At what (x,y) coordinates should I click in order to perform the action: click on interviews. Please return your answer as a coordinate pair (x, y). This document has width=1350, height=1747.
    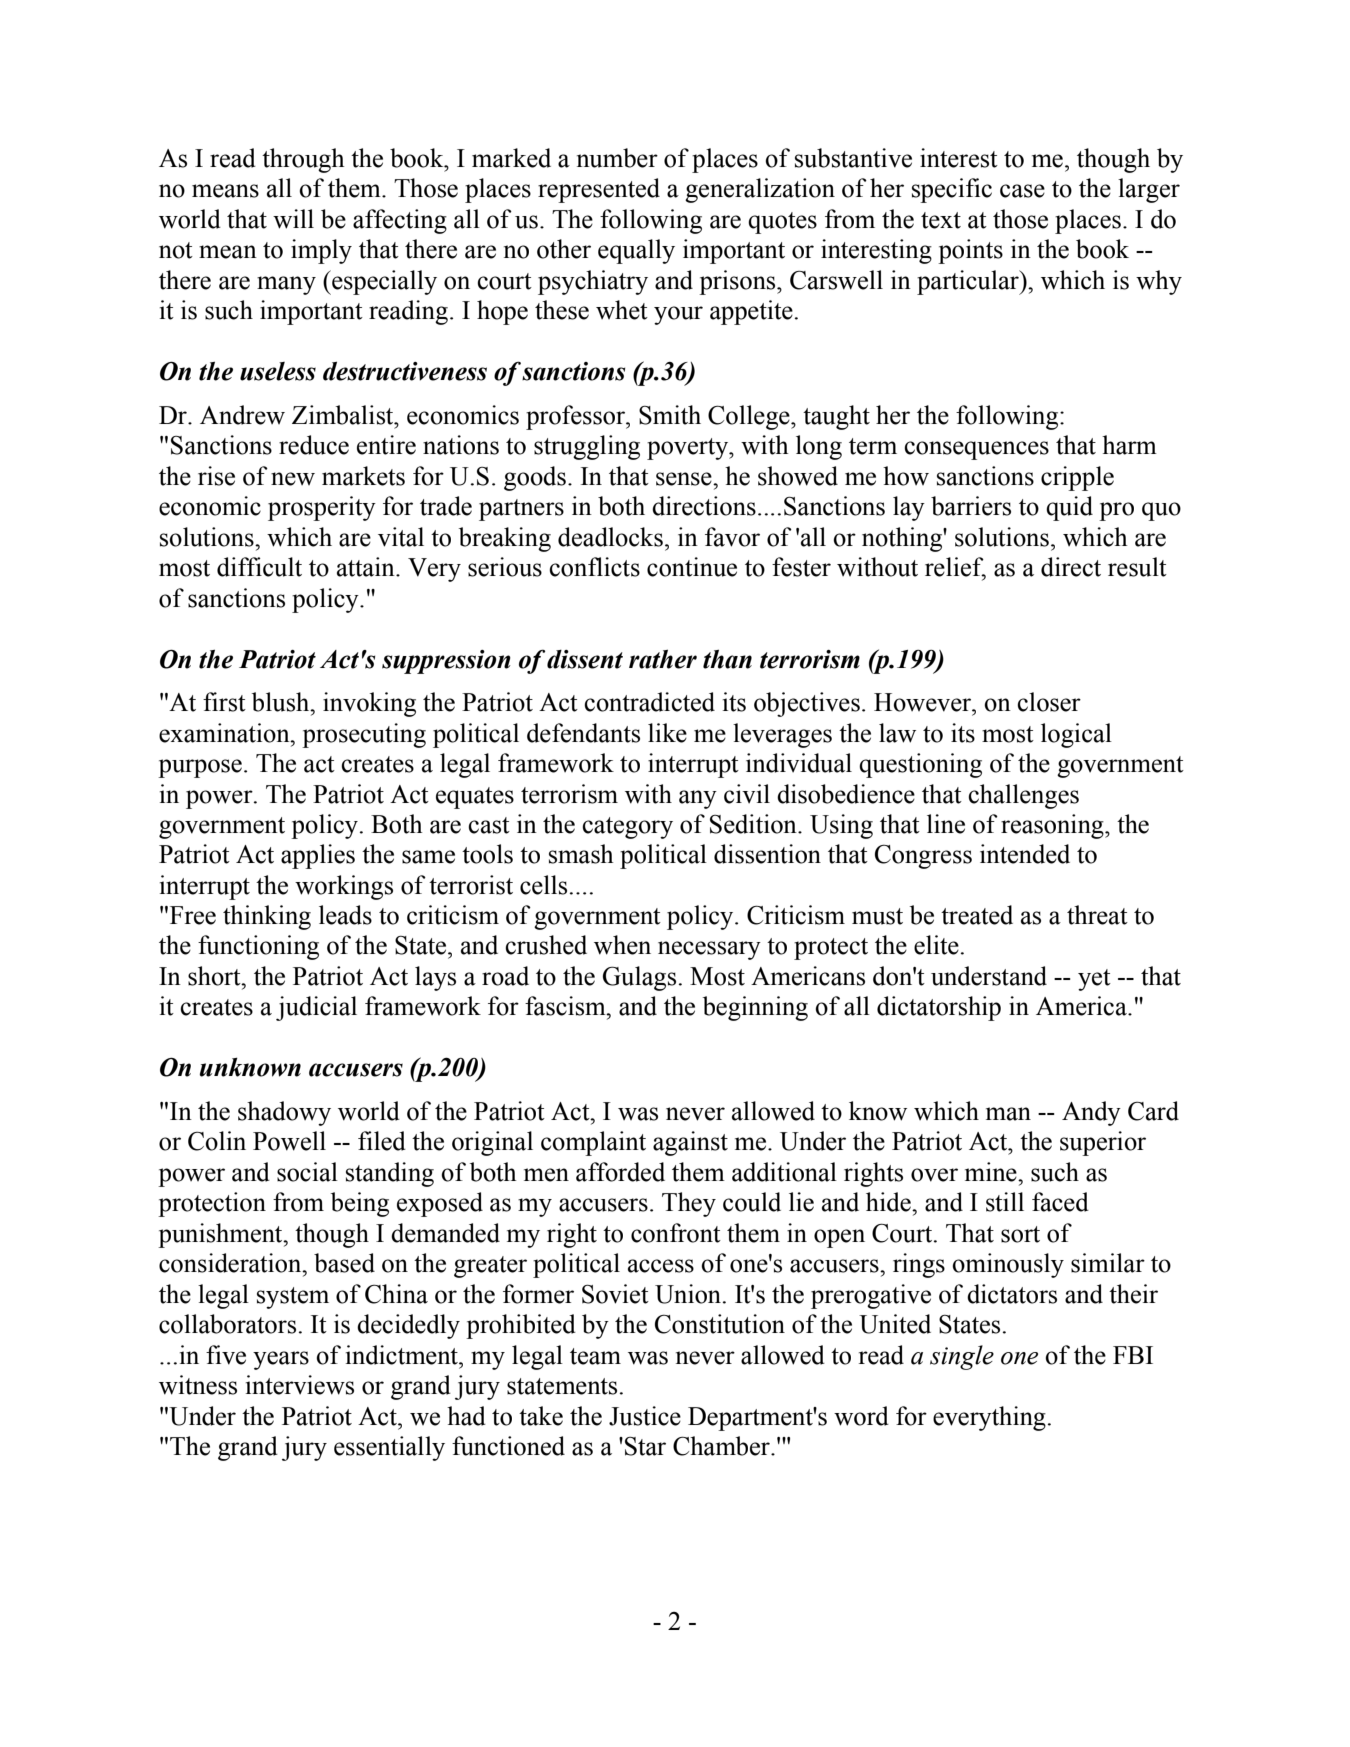
    Looking at the image, I should click on (300, 1385).
